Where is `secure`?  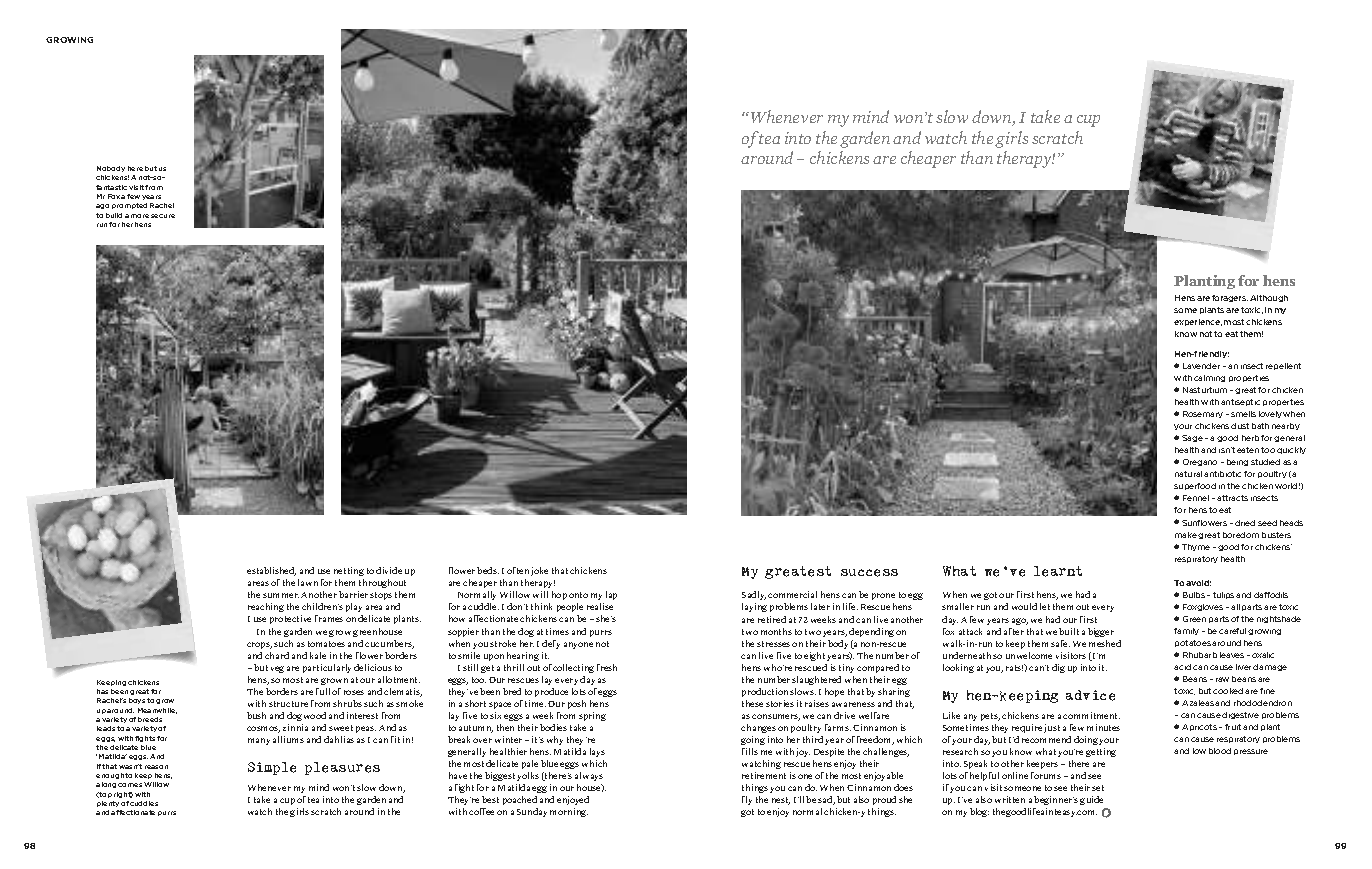
secure is located at coordinates (163, 216).
